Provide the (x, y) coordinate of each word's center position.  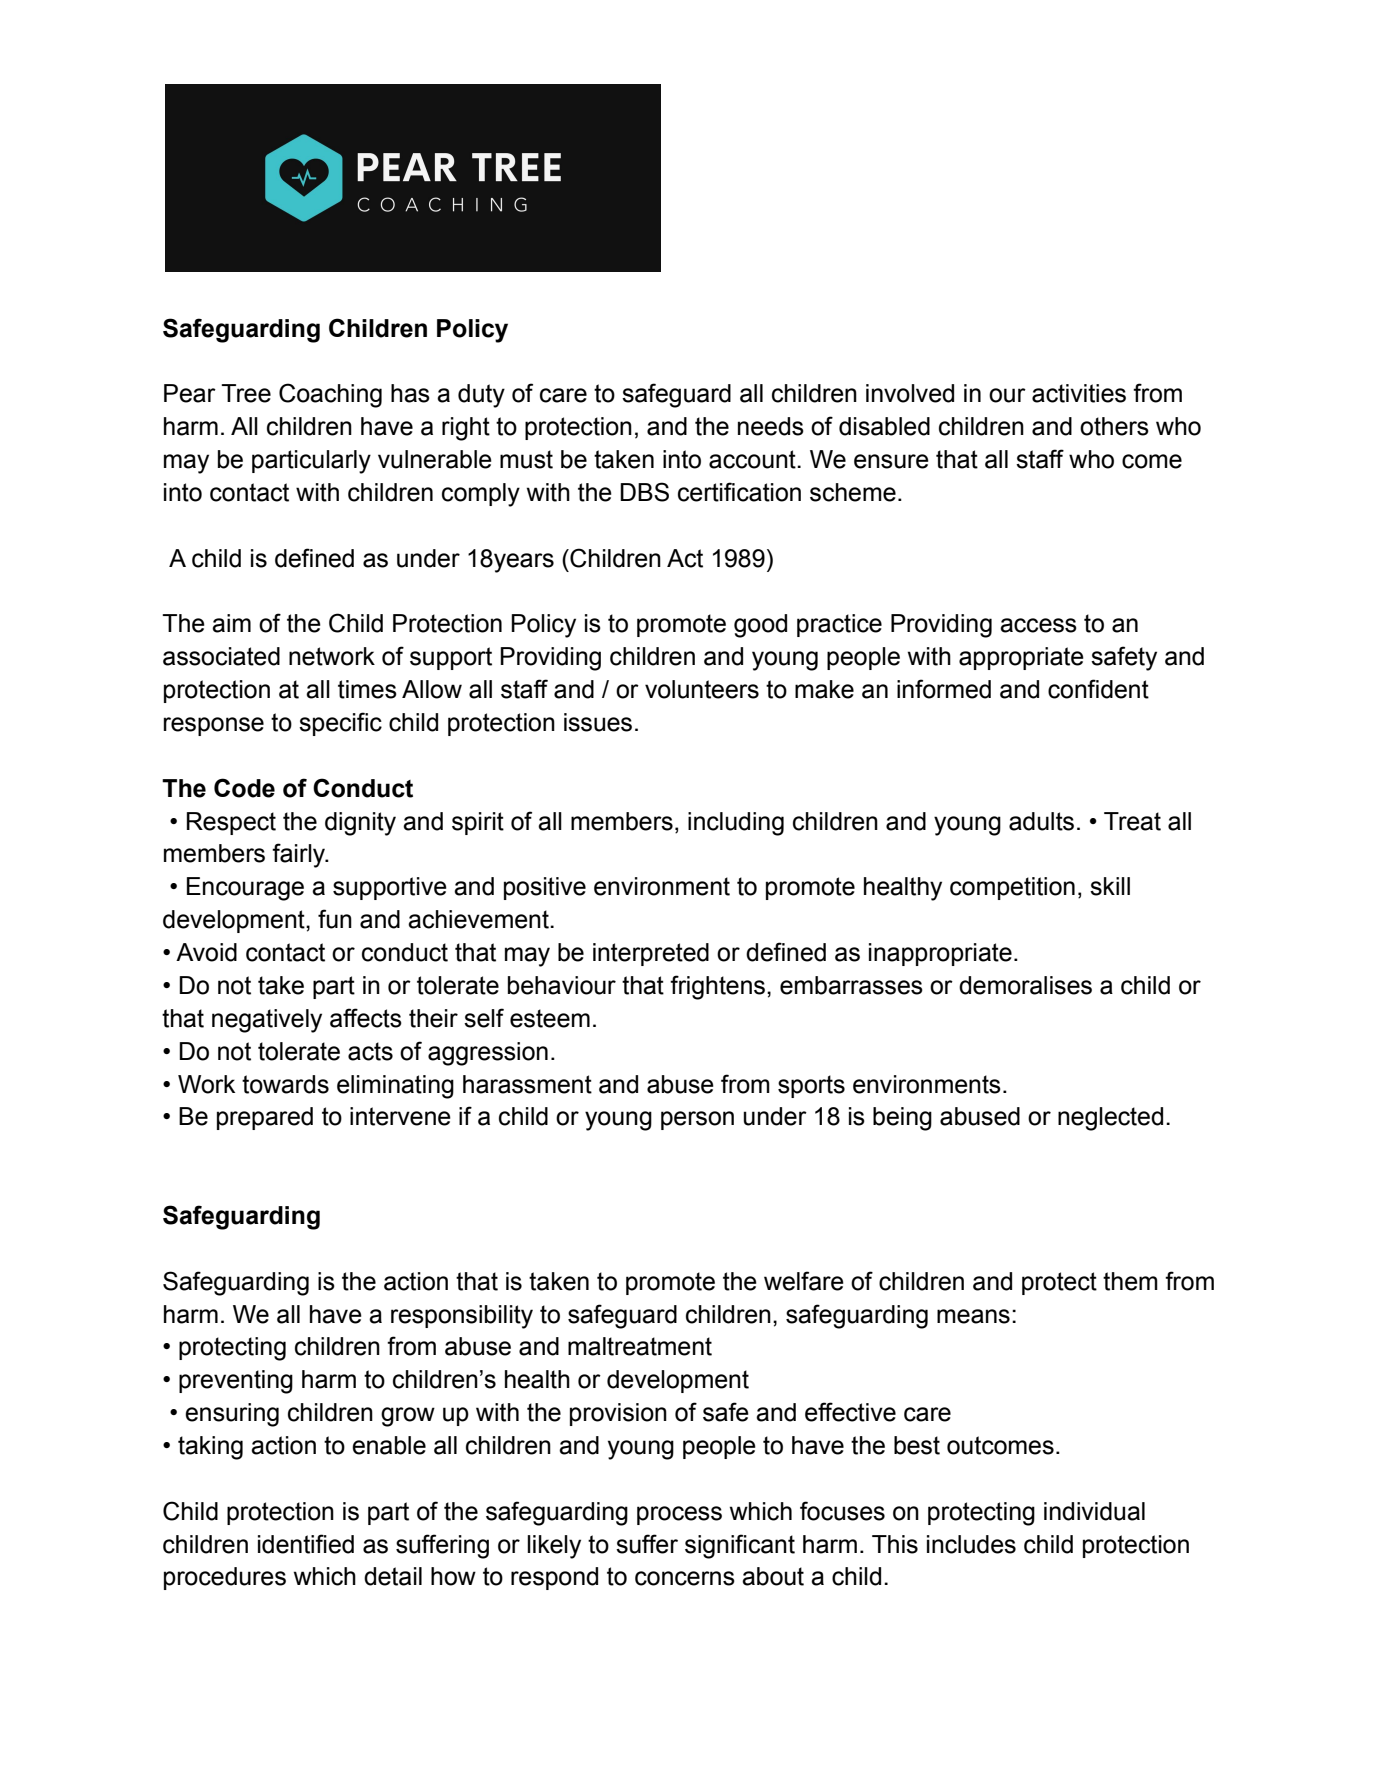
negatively (267, 1021)
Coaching (330, 395)
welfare (804, 1281)
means (973, 1316)
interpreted (651, 954)
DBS (644, 492)
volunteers (702, 689)
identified (306, 1544)
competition (1012, 888)
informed (944, 689)
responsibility (462, 1317)
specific (340, 724)
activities (1079, 393)
